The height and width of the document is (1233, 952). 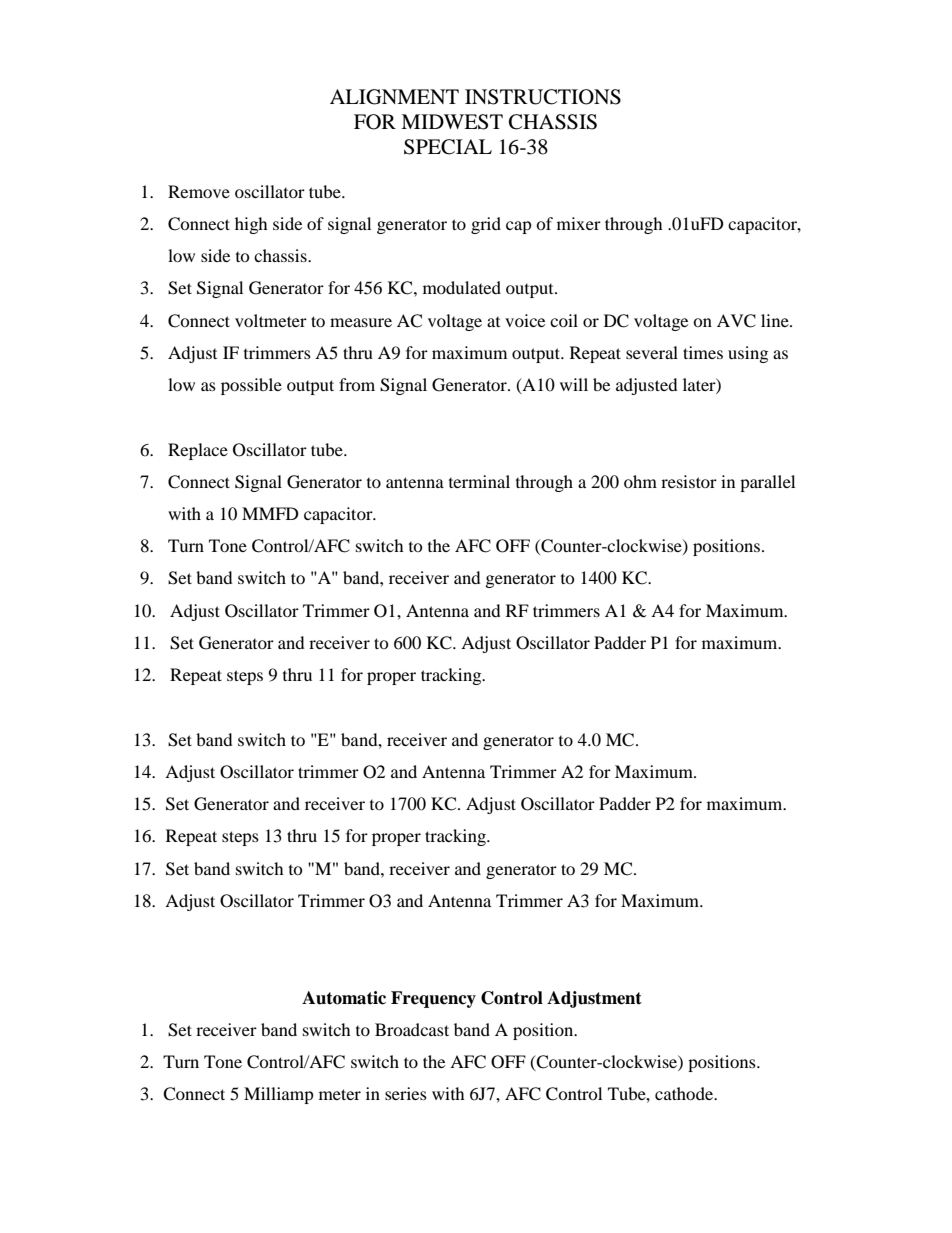 I want to click on Replace, so click(x=198, y=451).
